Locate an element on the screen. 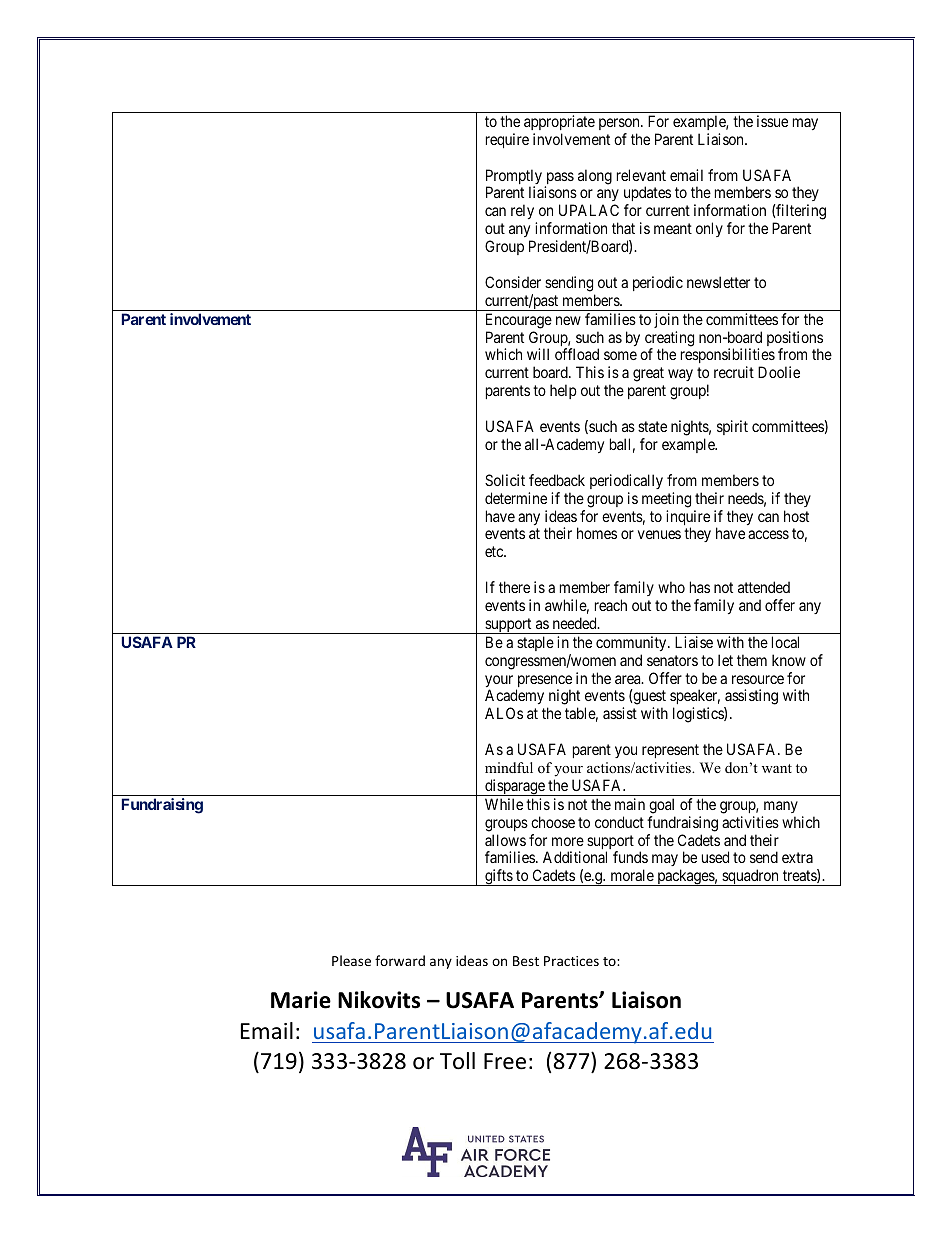  issue is located at coordinates (772, 121).
